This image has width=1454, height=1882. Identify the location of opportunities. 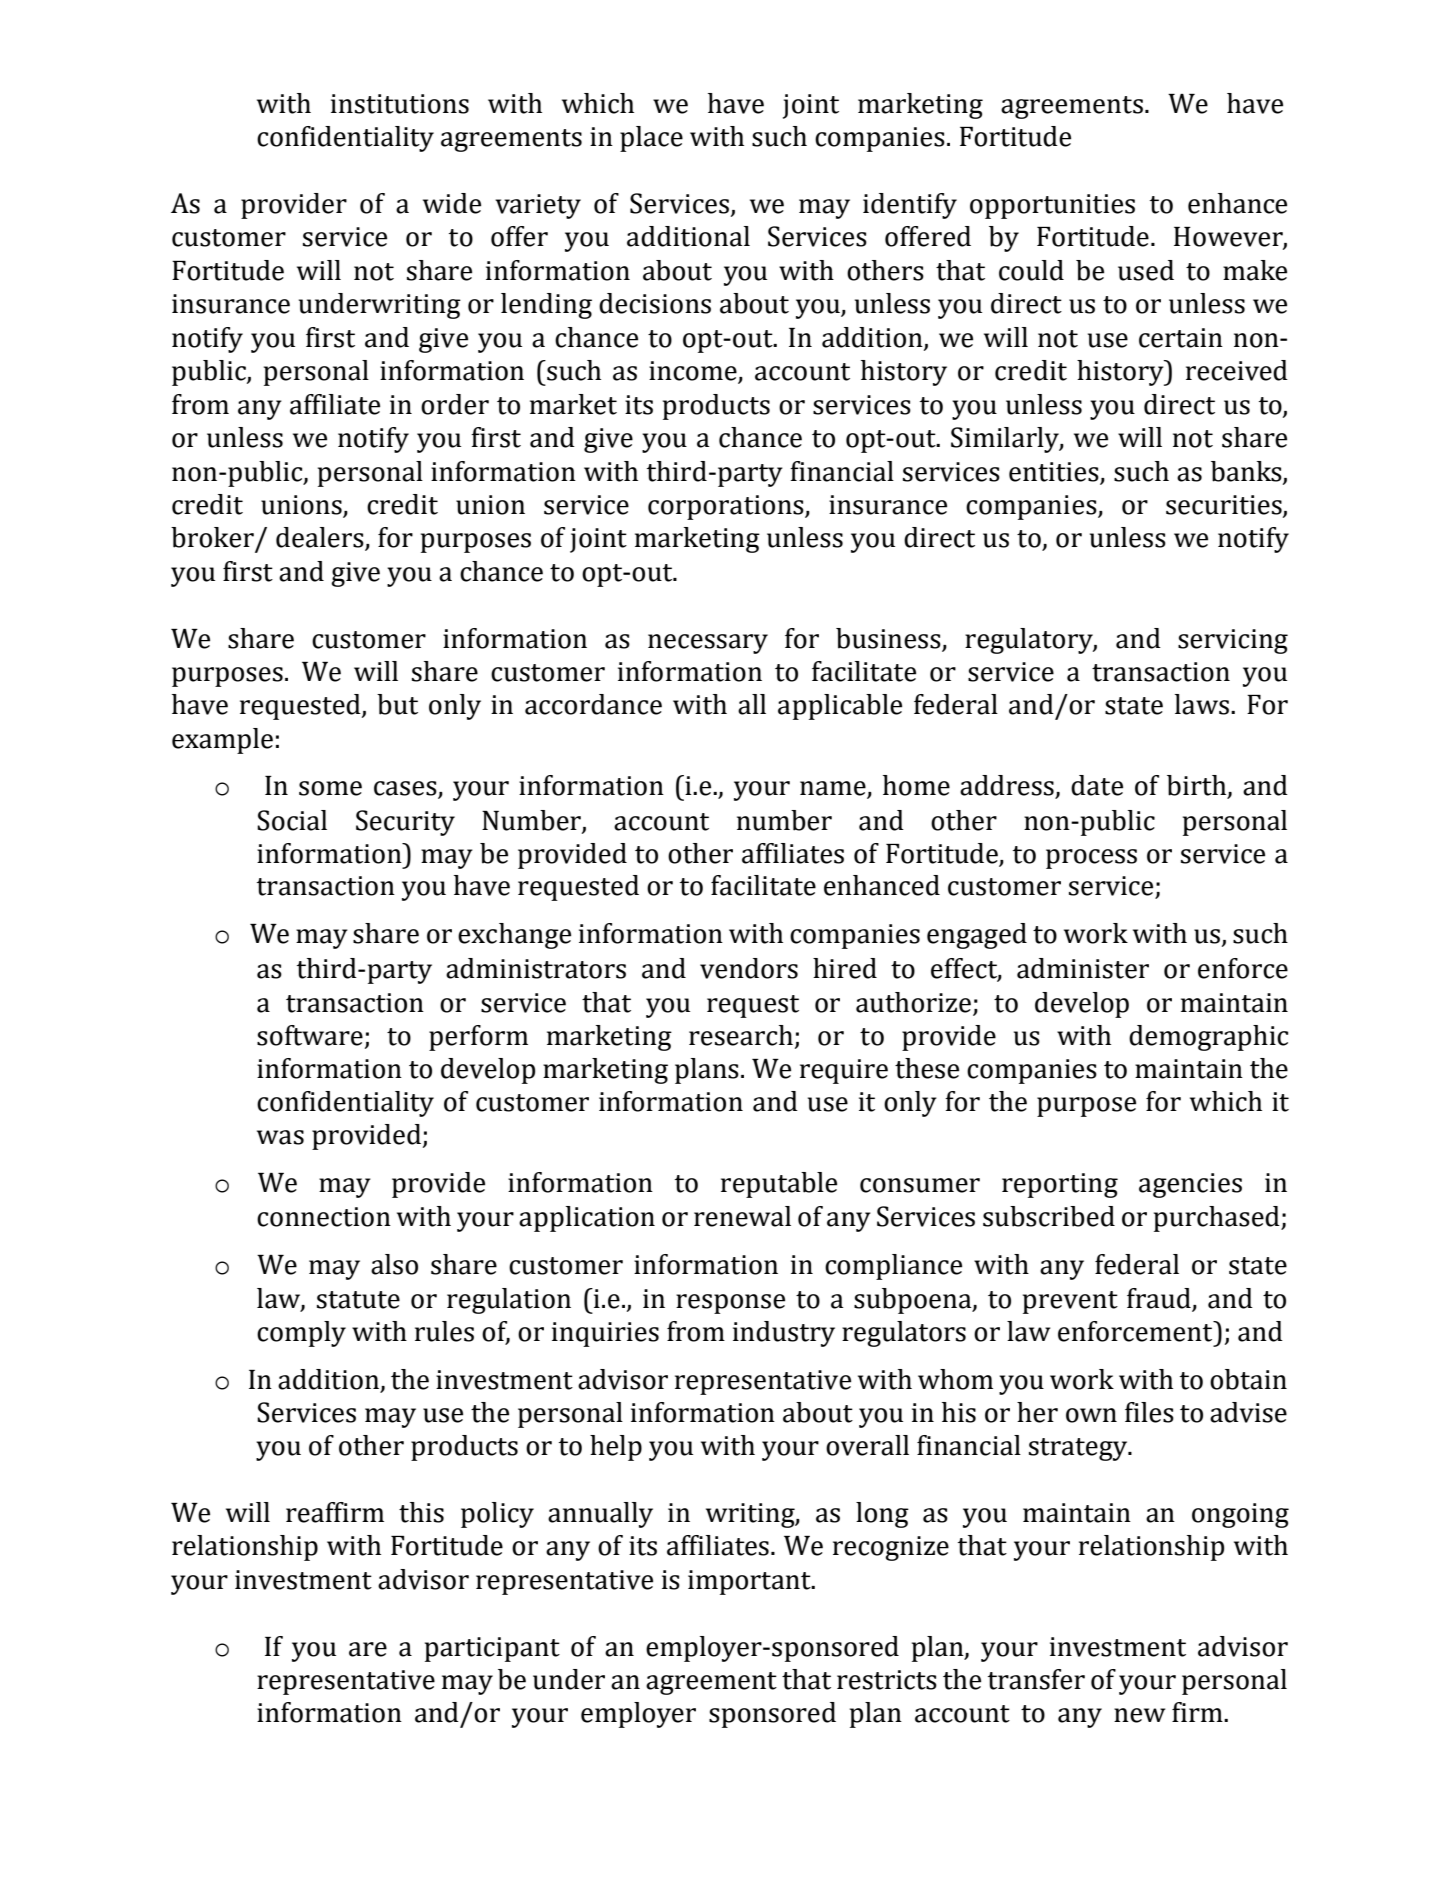
(1052, 206).
